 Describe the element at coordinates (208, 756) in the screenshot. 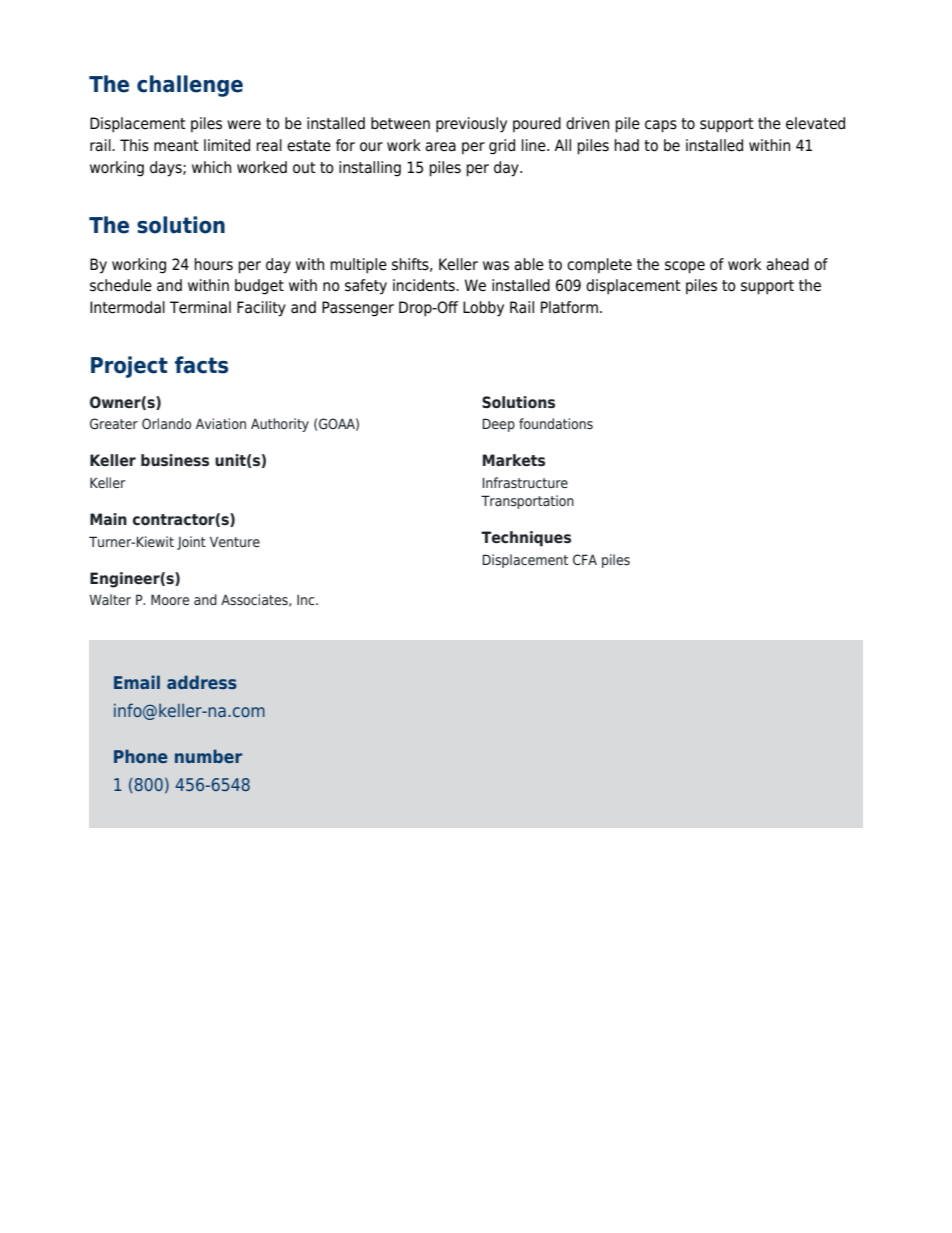

I see `number` at that location.
